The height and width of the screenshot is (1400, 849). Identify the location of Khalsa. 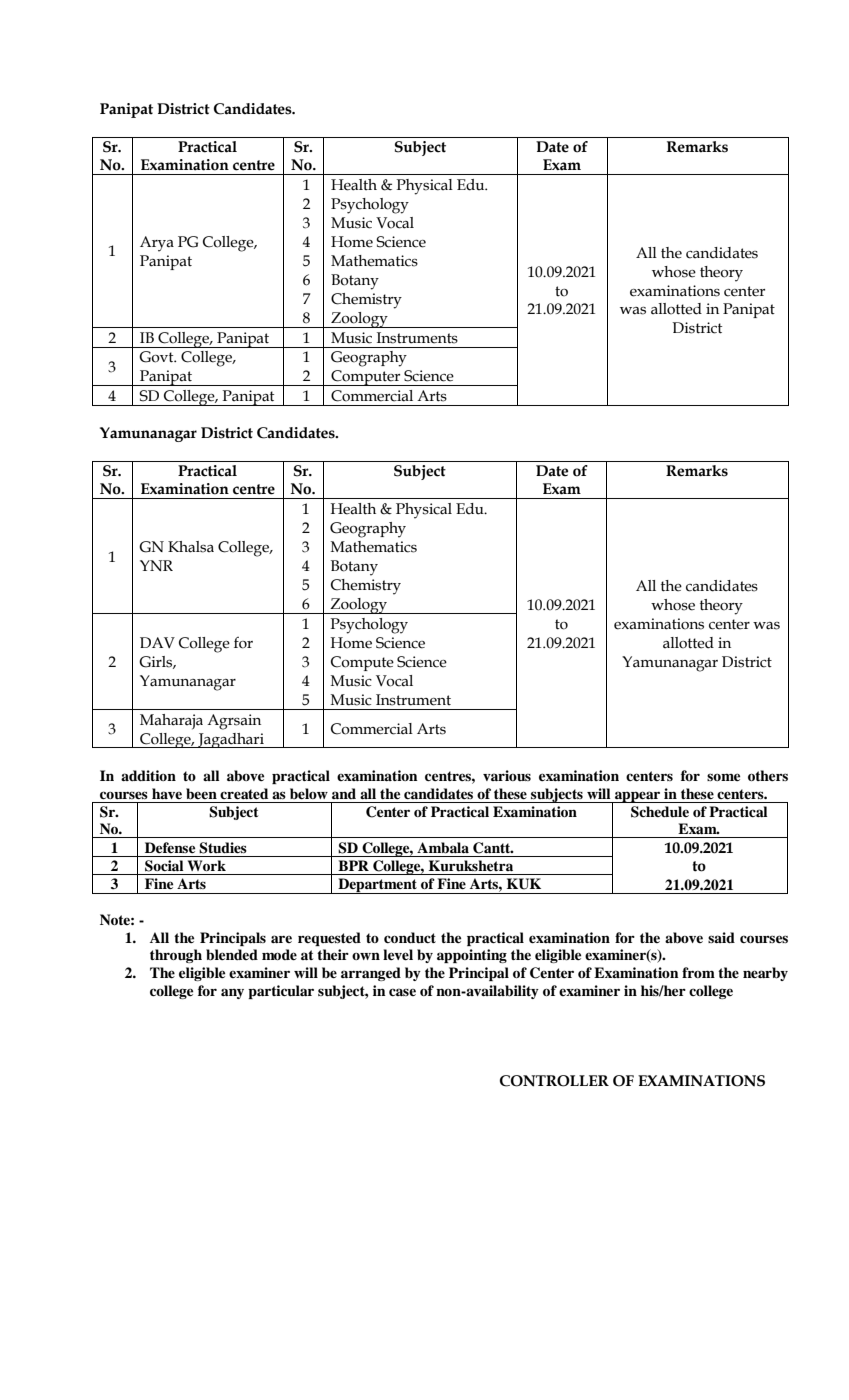
(191, 547).
